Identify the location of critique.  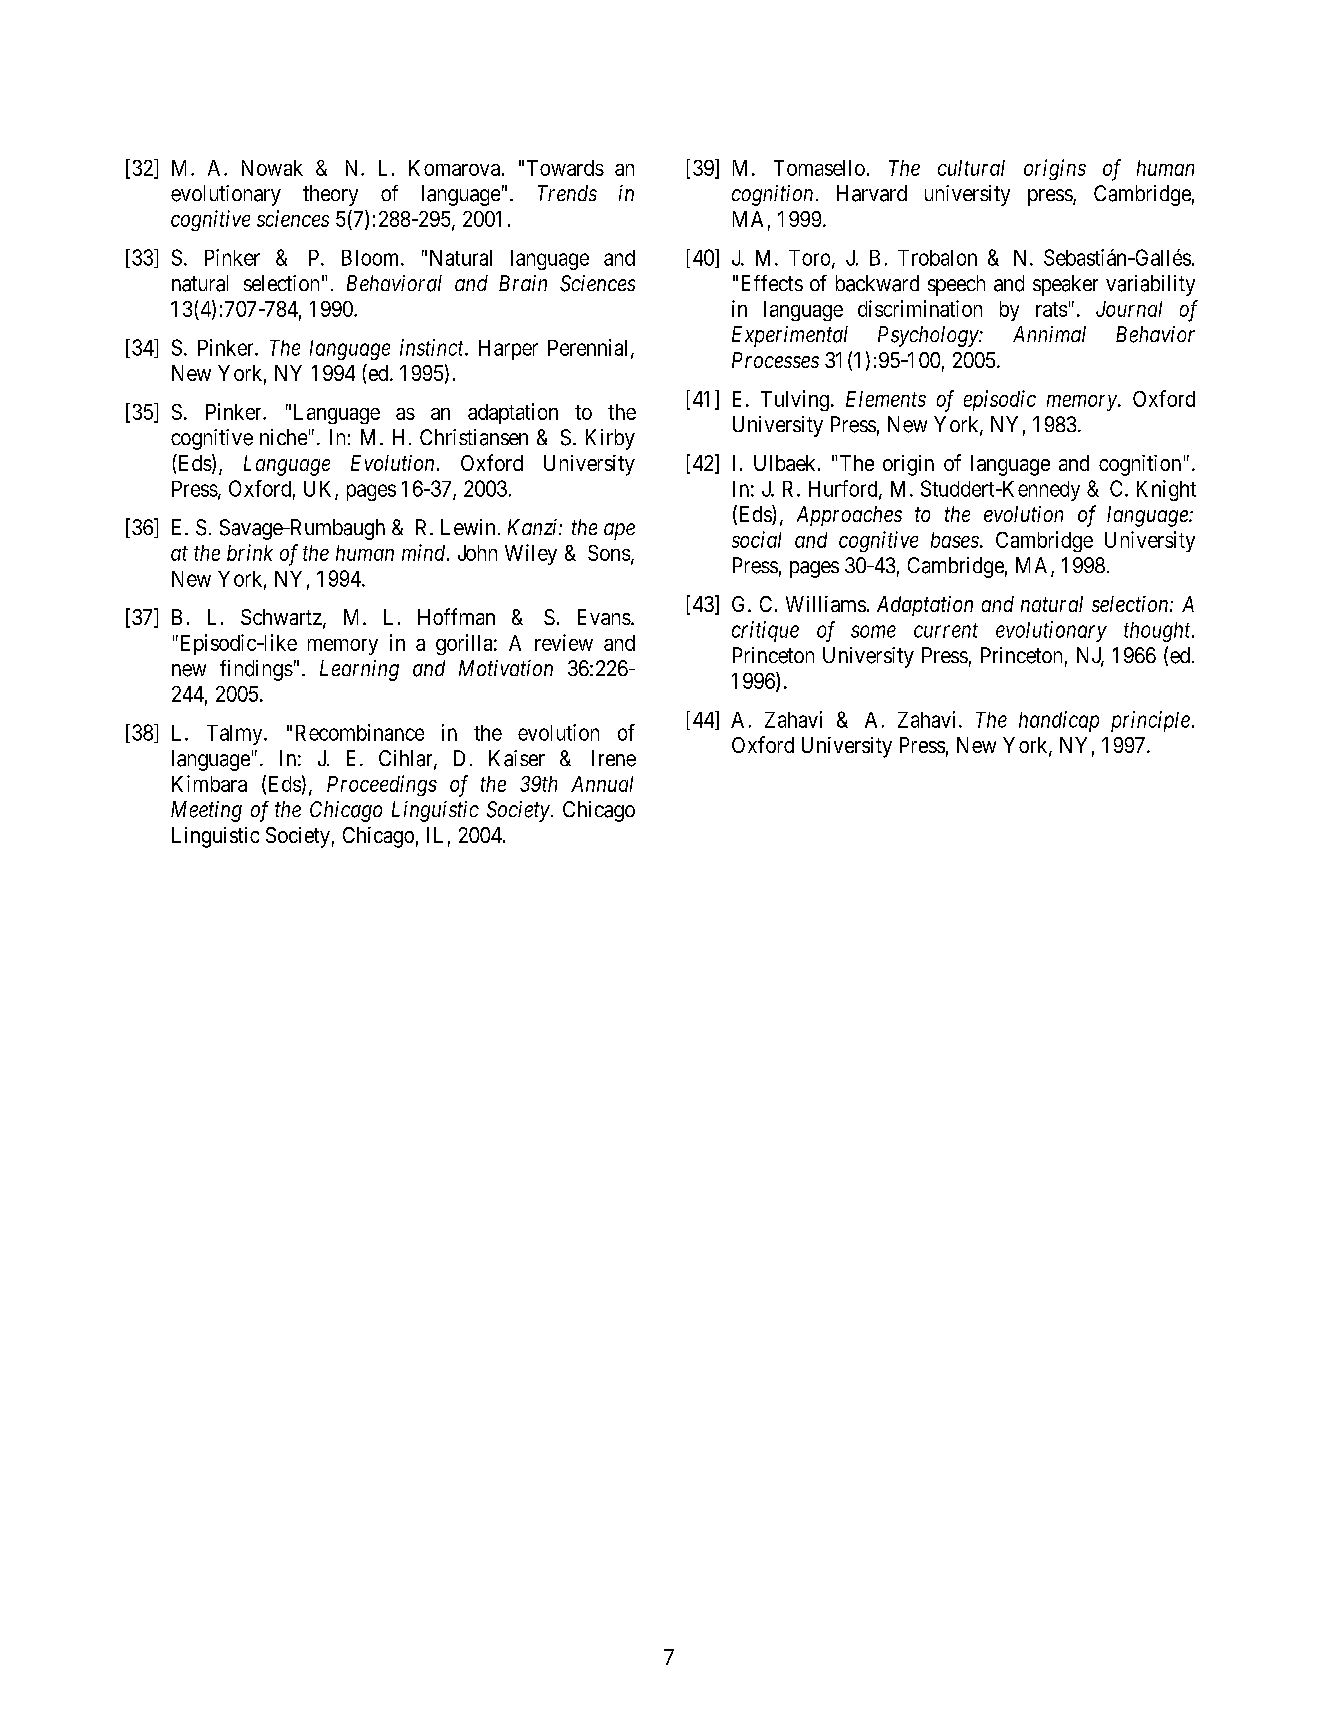
(765, 631).
